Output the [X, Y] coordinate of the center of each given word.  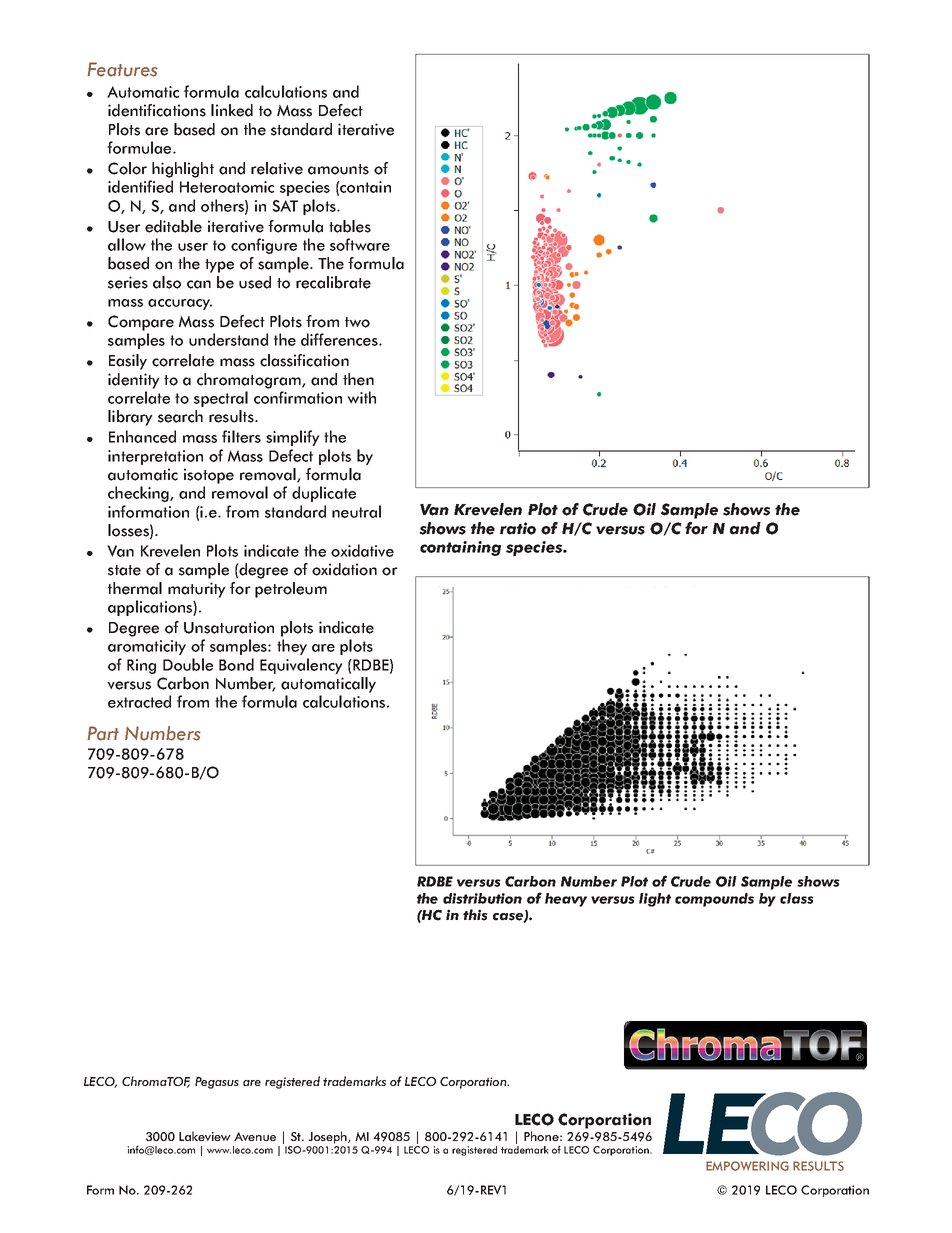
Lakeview [205, 1136]
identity [134, 381]
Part [103, 733]
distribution [482, 898]
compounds [714, 900]
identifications [157, 110]
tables [350, 226]
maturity [197, 590]
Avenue [255, 1136]
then [358, 379]
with [361, 397]
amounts [338, 169]
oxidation [344, 569]
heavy [566, 900]
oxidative [362, 550]
